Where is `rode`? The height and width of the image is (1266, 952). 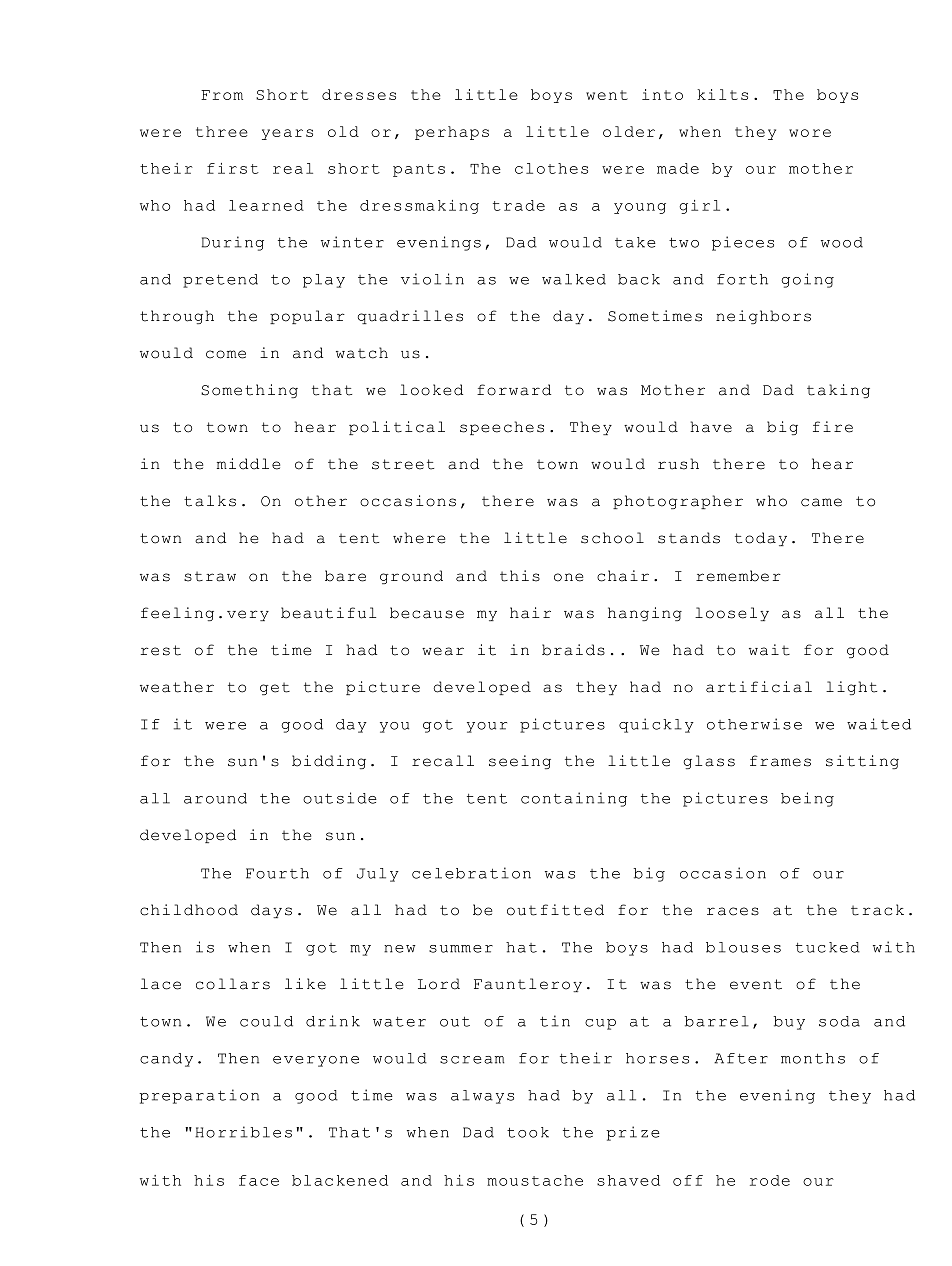
rode is located at coordinates (770, 1180).
